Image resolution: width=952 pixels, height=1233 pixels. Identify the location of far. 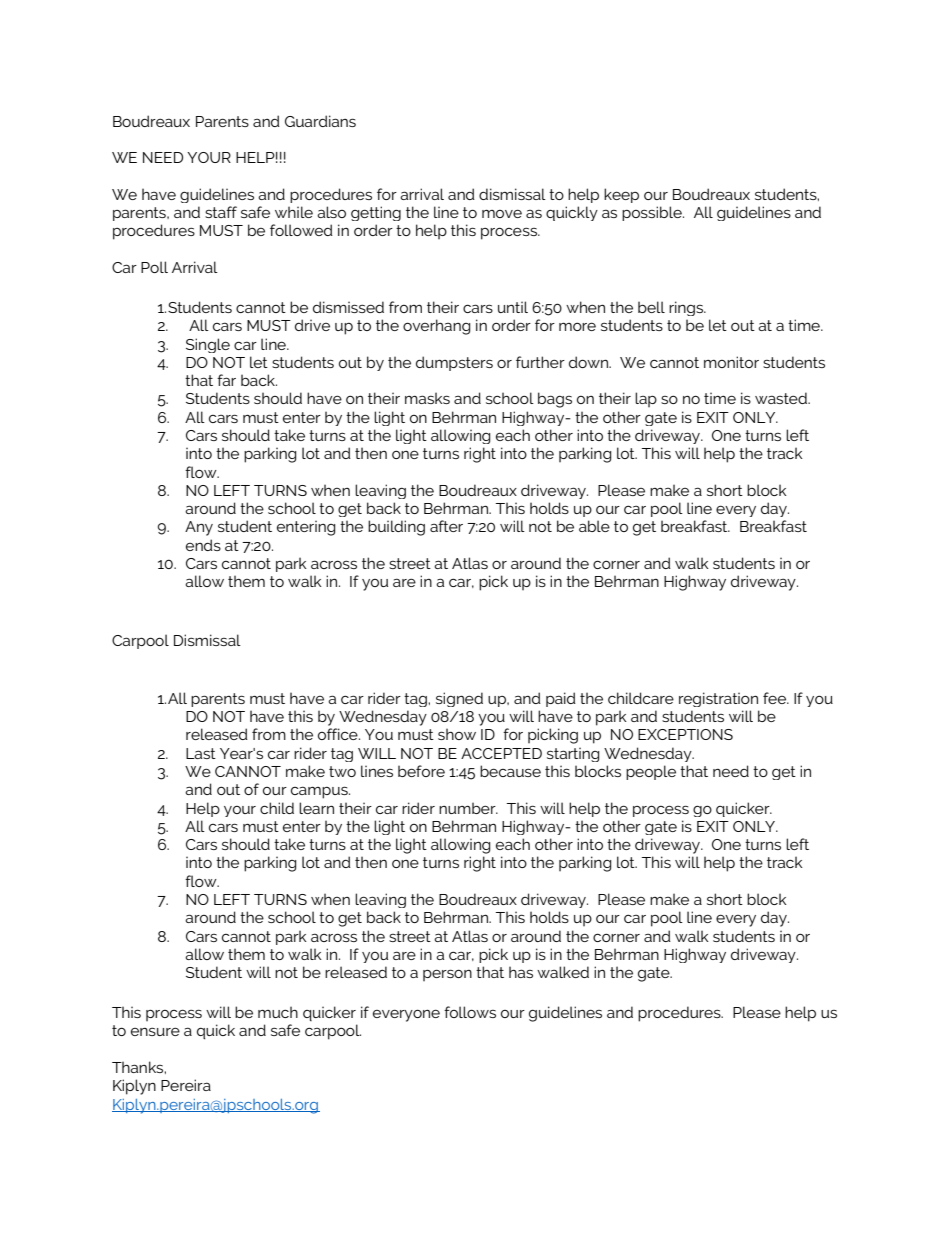
(226, 380).
